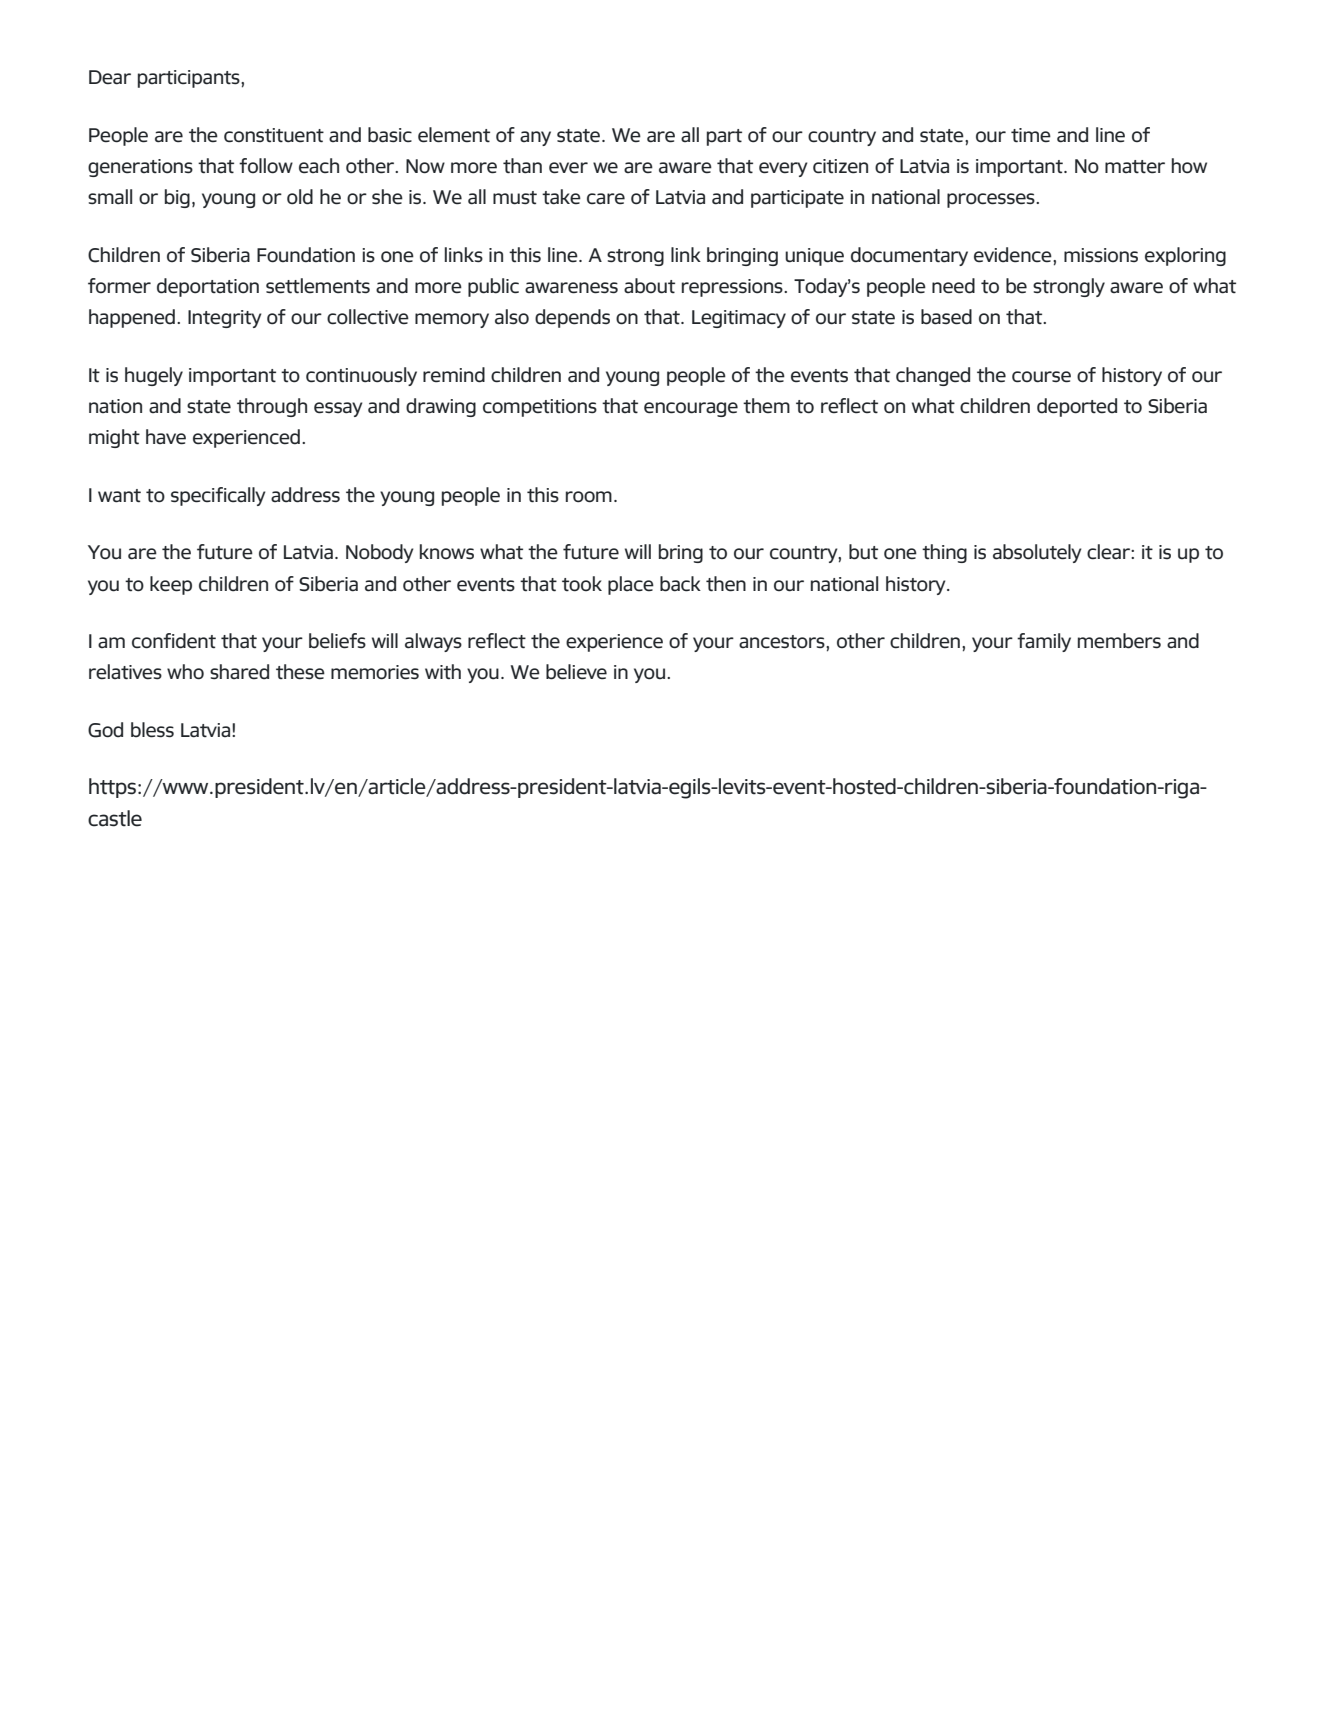  What do you see at coordinates (1031, 135) in the screenshot?
I see `time` at bounding box center [1031, 135].
